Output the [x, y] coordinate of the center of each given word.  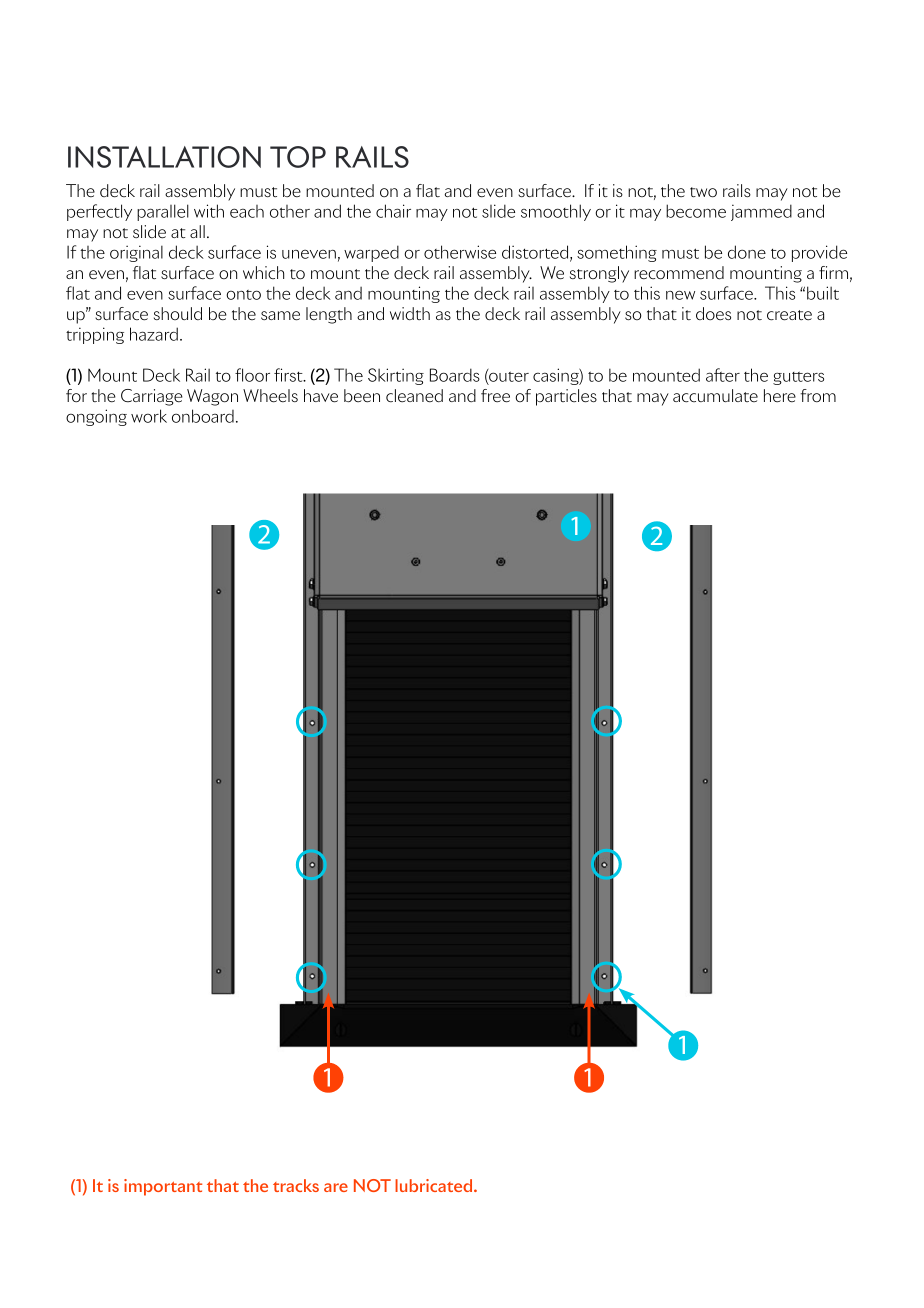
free [495, 396]
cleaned [414, 396]
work [149, 416]
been [362, 396]
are [336, 1187]
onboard [203, 416]
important [163, 1187]
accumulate [715, 395]
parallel [163, 212]
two [703, 192]
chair [393, 211]
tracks [296, 1185]
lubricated [435, 1185]
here [780, 395]
